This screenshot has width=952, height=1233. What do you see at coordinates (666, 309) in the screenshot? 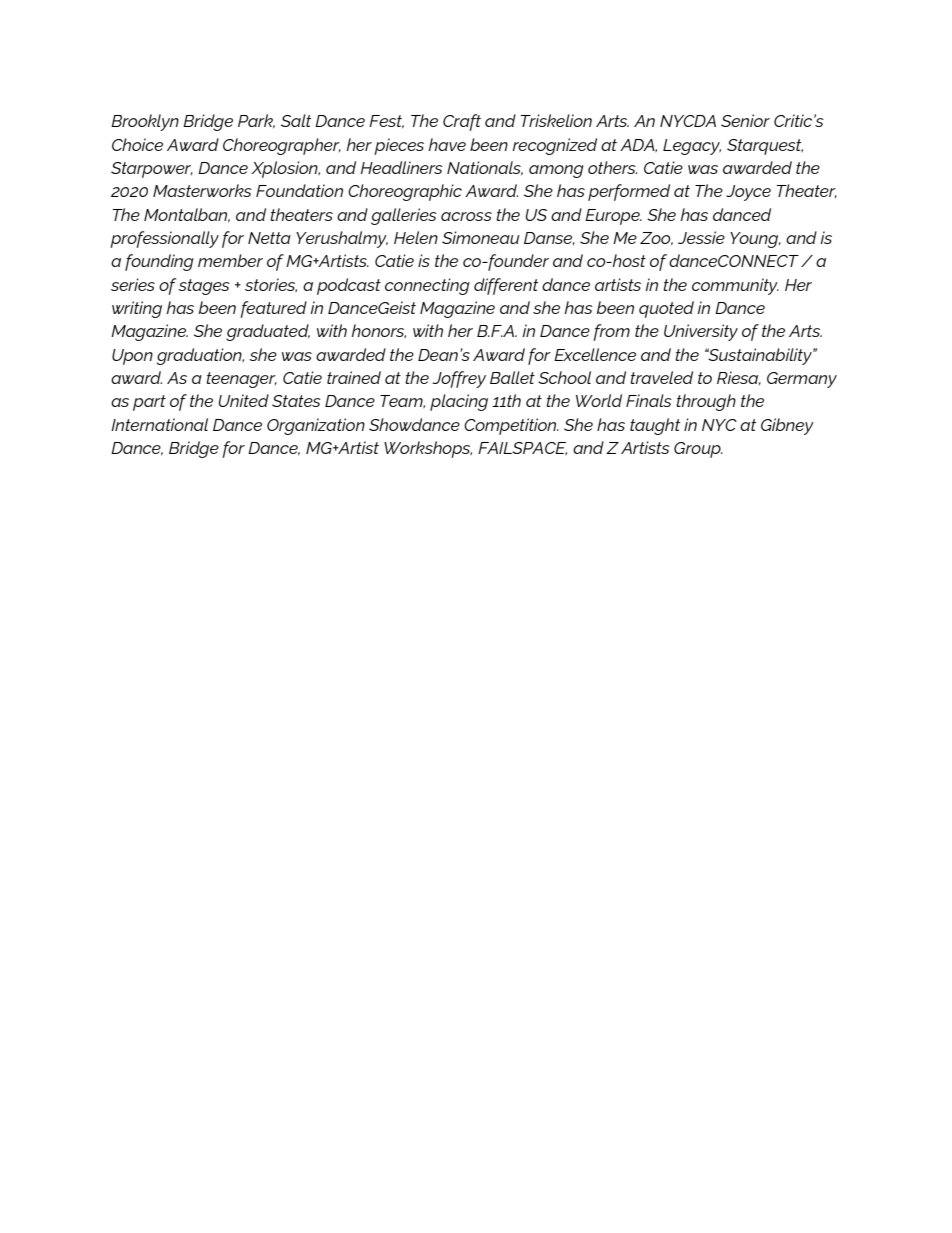
I see `quoted` at bounding box center [666, 309].
